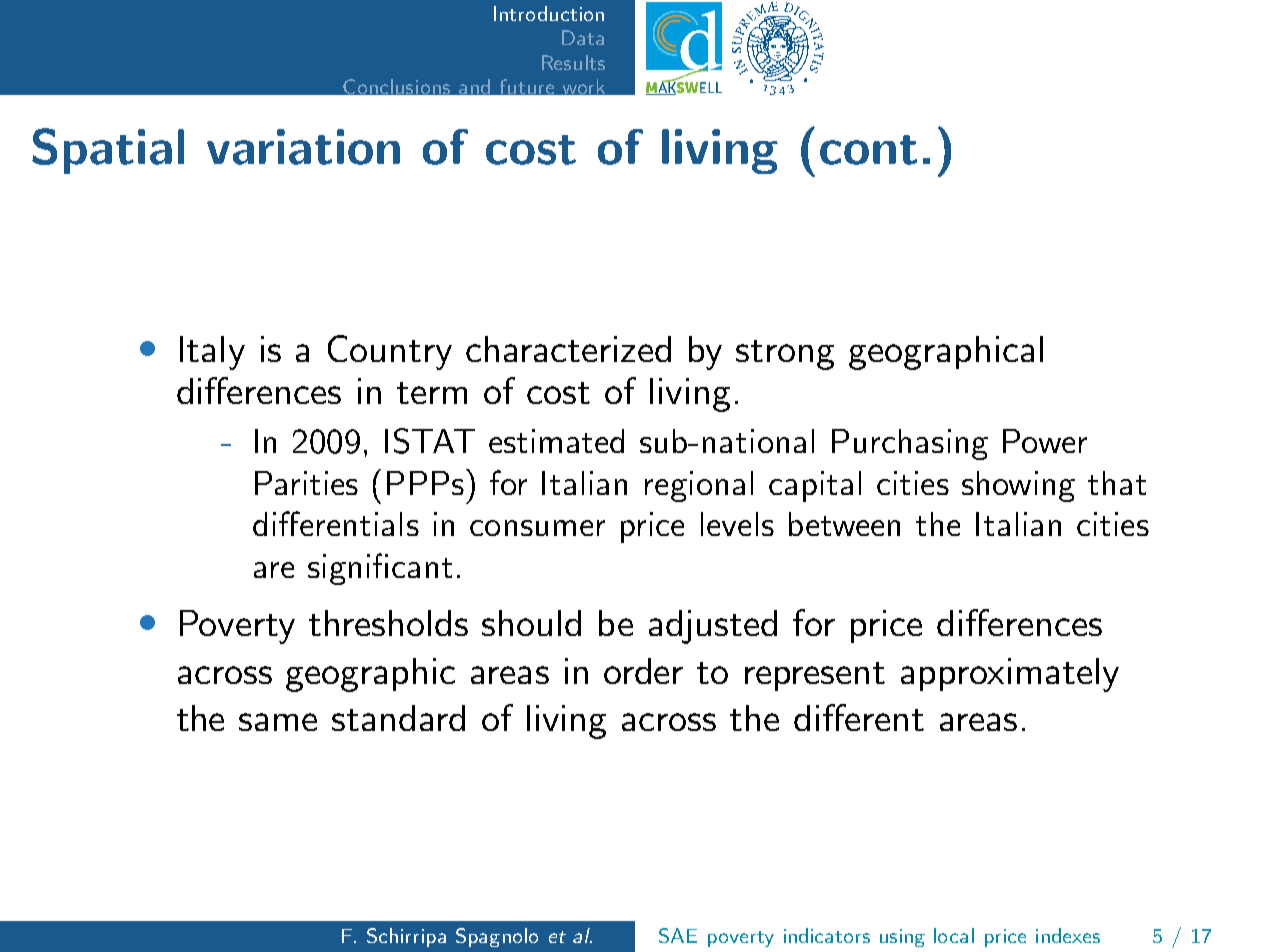 This screenshot has height=952, width=1271. I want to click on variation, so click(303, 147).
